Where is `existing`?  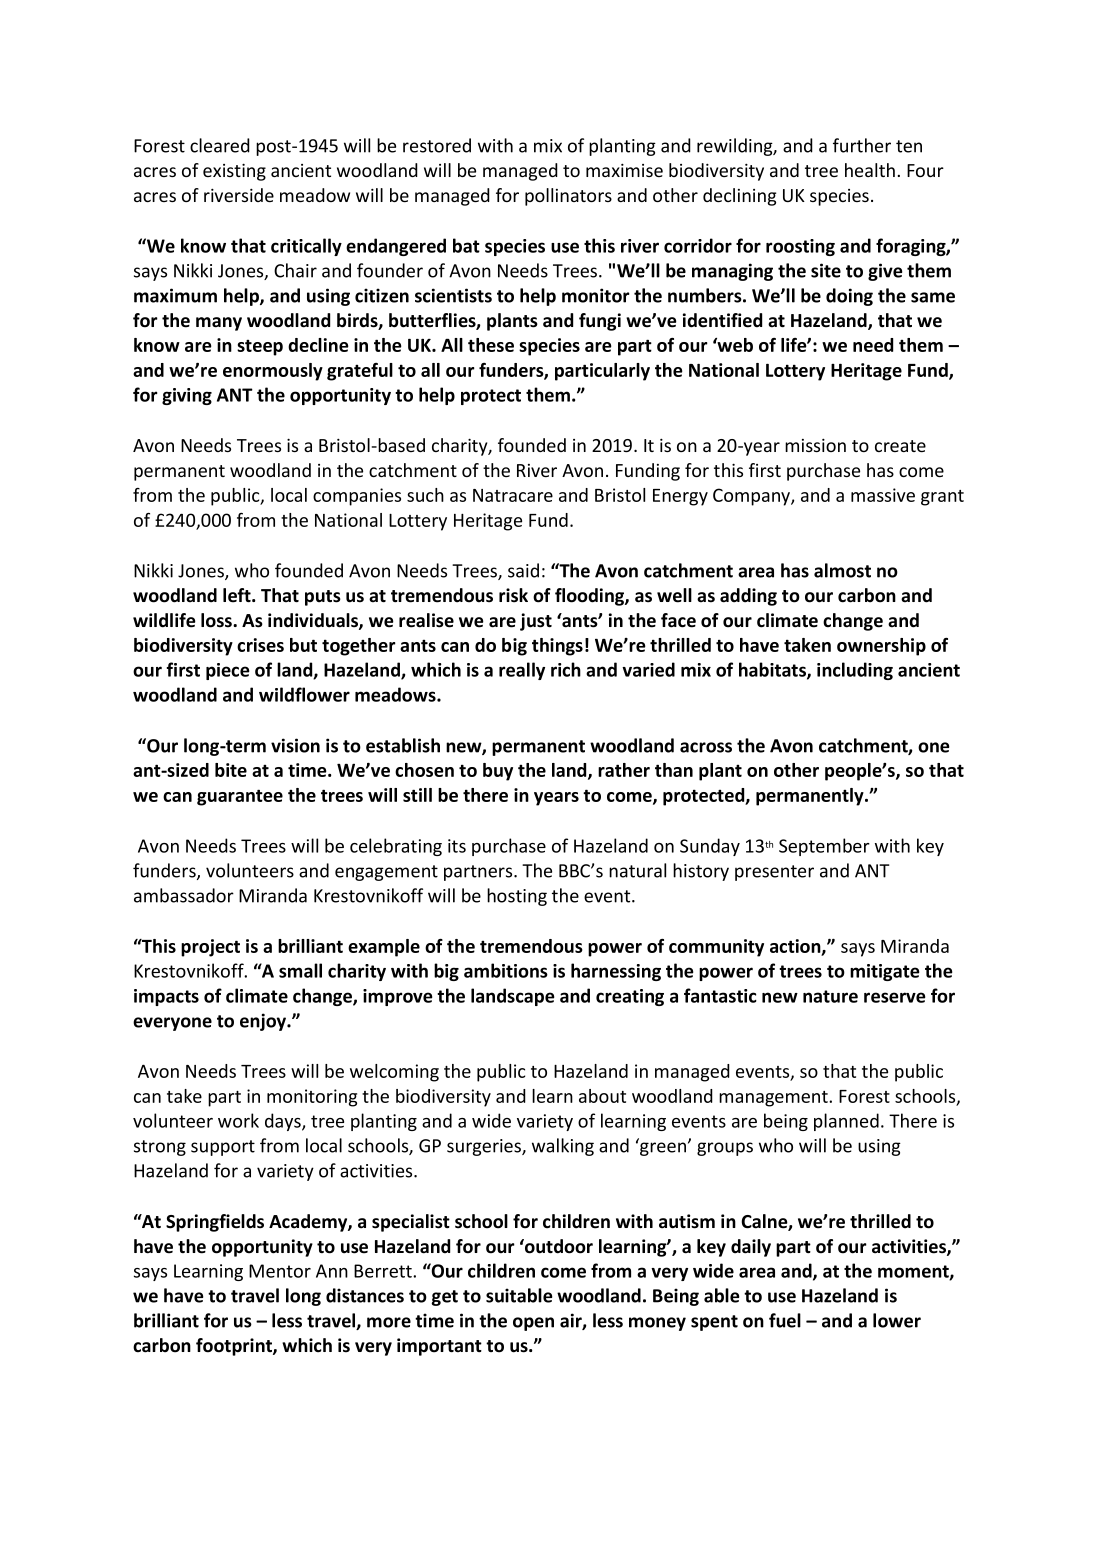
existing is located at coordinates (234, 172).
